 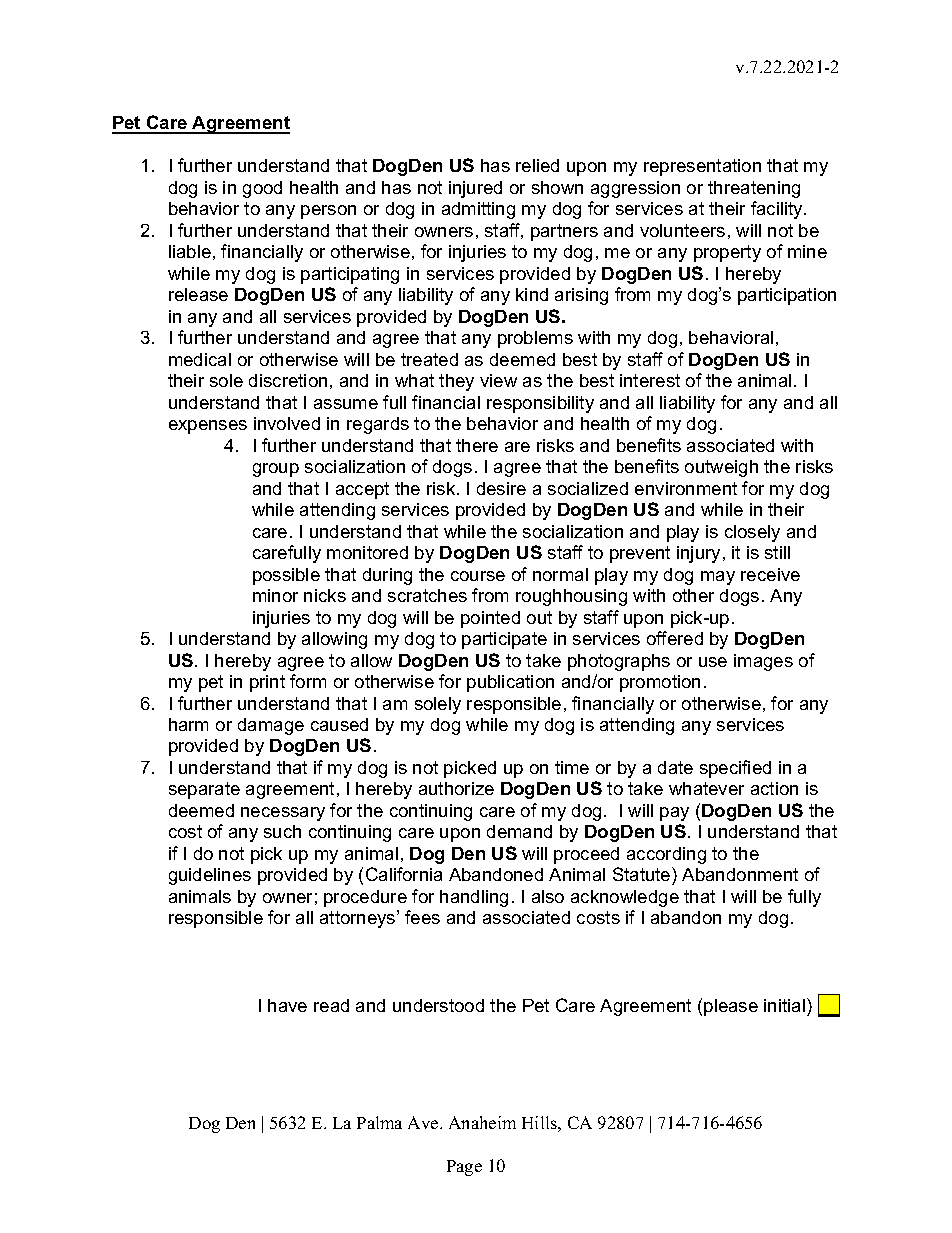 I want to click on please, so click(x=731, y=1007).
